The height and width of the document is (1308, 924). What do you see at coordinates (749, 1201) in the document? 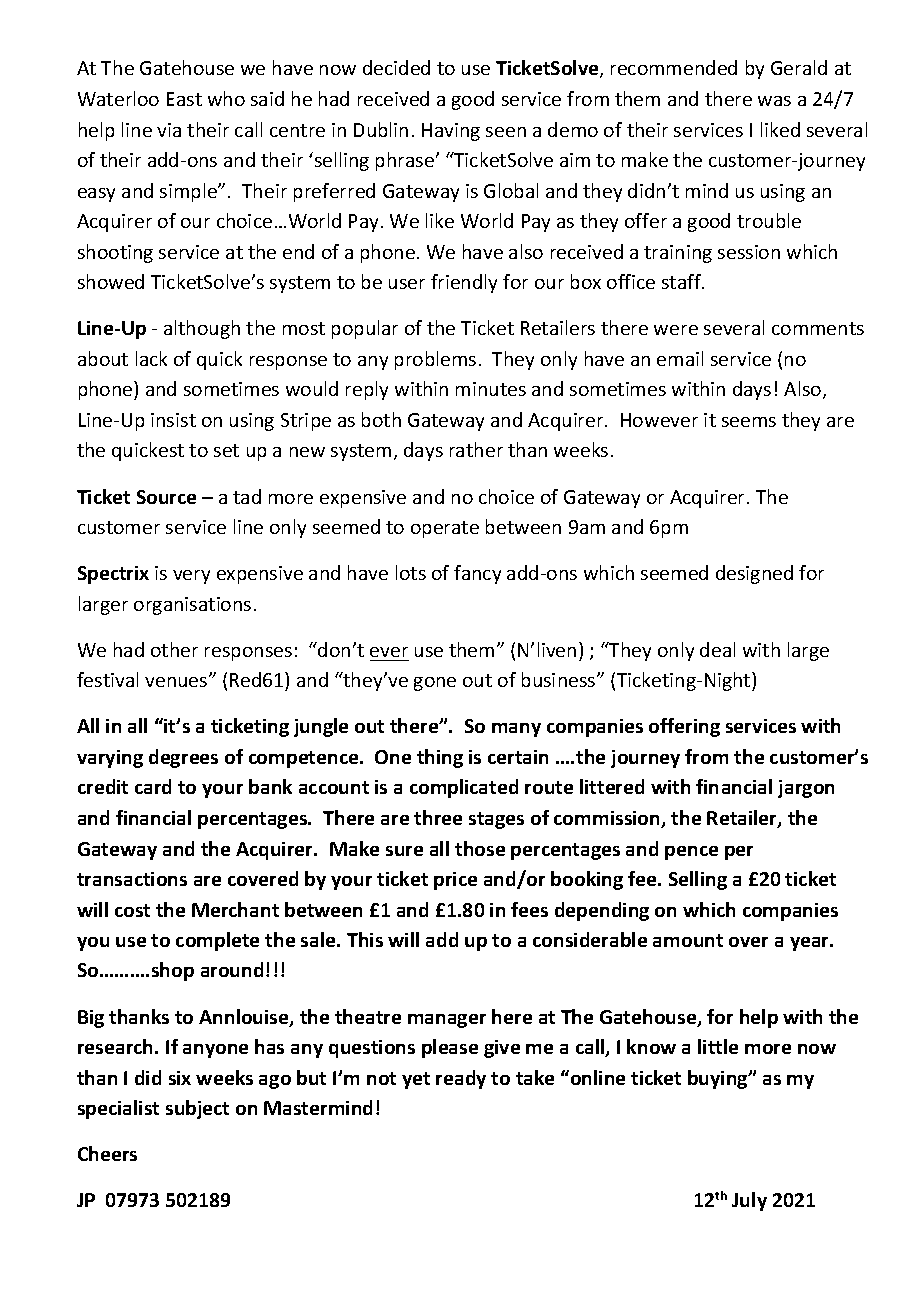
I see `July` at bounding box center [749, 1201].
